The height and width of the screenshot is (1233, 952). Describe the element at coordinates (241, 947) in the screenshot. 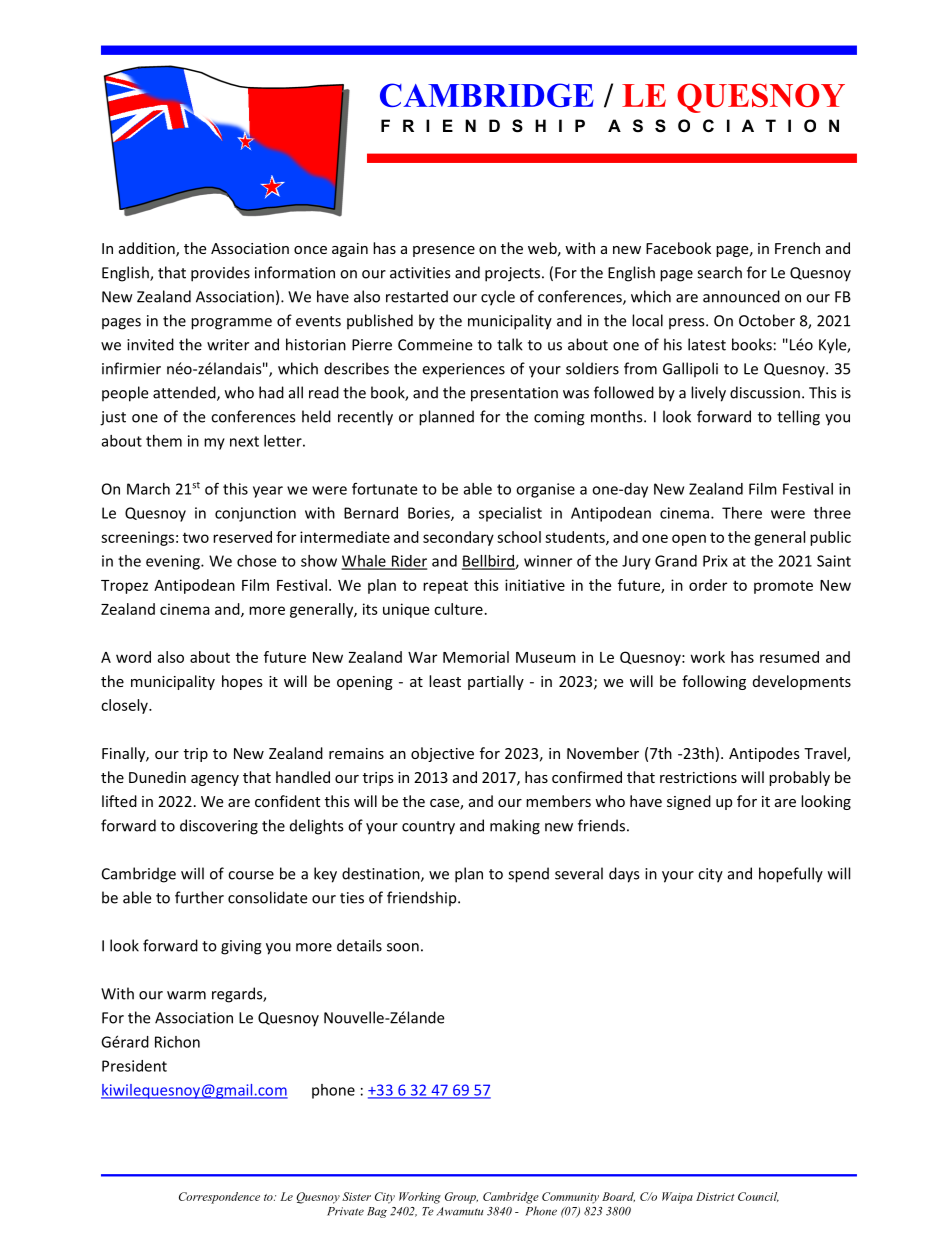

I see `giving` at that location.
